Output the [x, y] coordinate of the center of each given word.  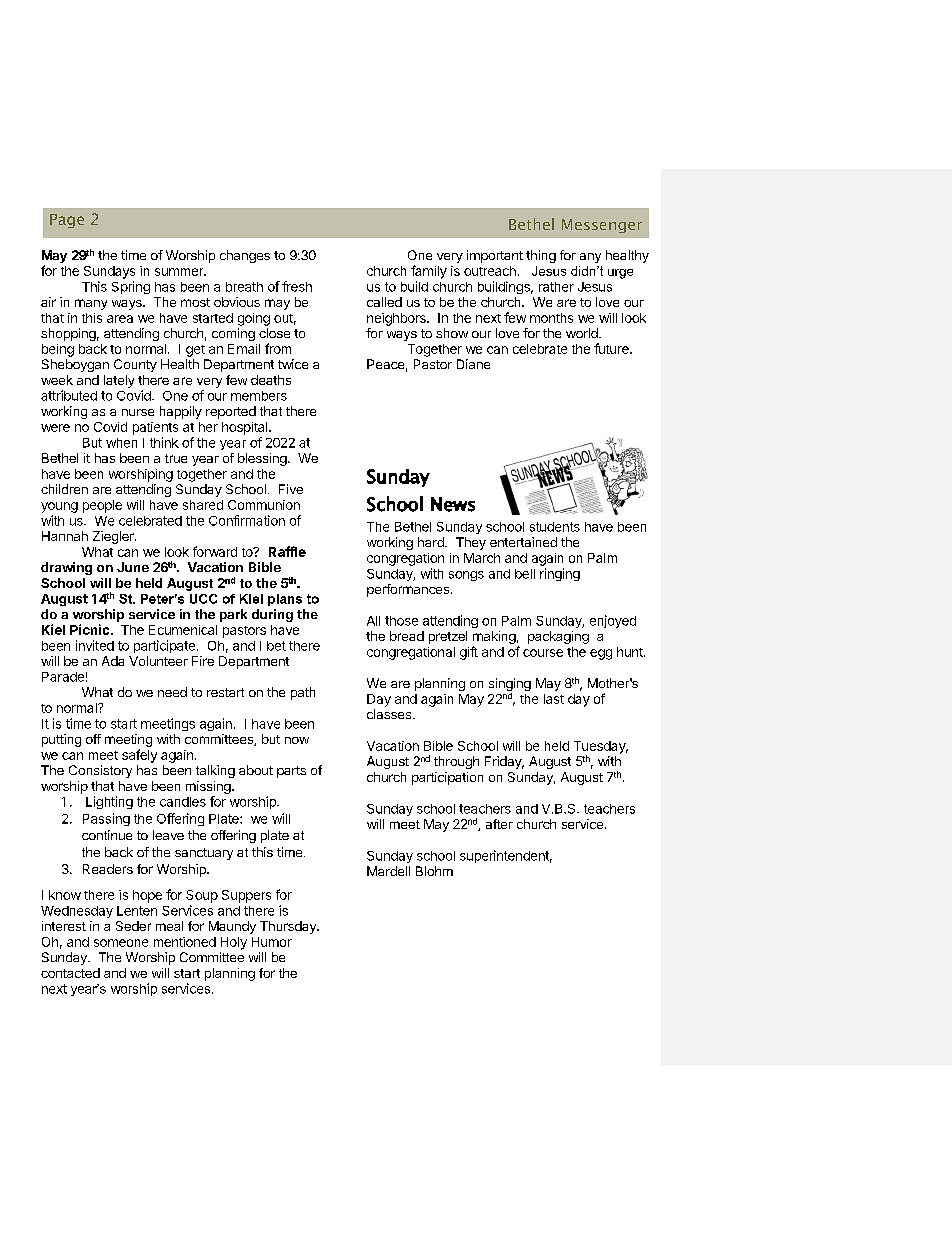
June [133, 567]
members [259, 396]
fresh [297, 286]
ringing [560, 574]
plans [285, 600]
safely [139, 756]
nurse [138, 412]
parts [291, 772]
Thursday [289, 927]
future [612, 348]
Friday [504, 762]
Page [67, 221]
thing [541, 256]
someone [121, 943]
